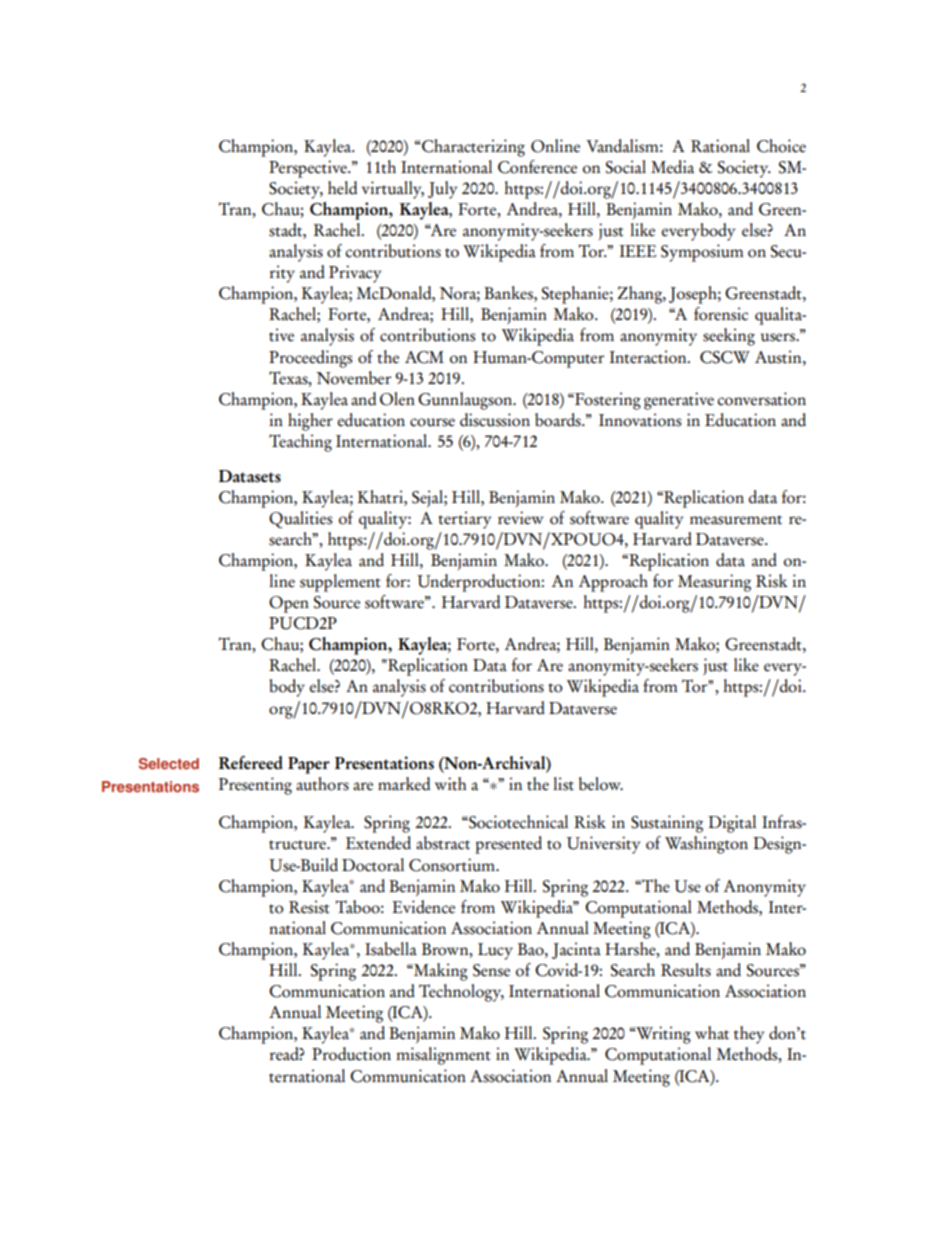  I want to click on Proceedings, so click(310, 359).
